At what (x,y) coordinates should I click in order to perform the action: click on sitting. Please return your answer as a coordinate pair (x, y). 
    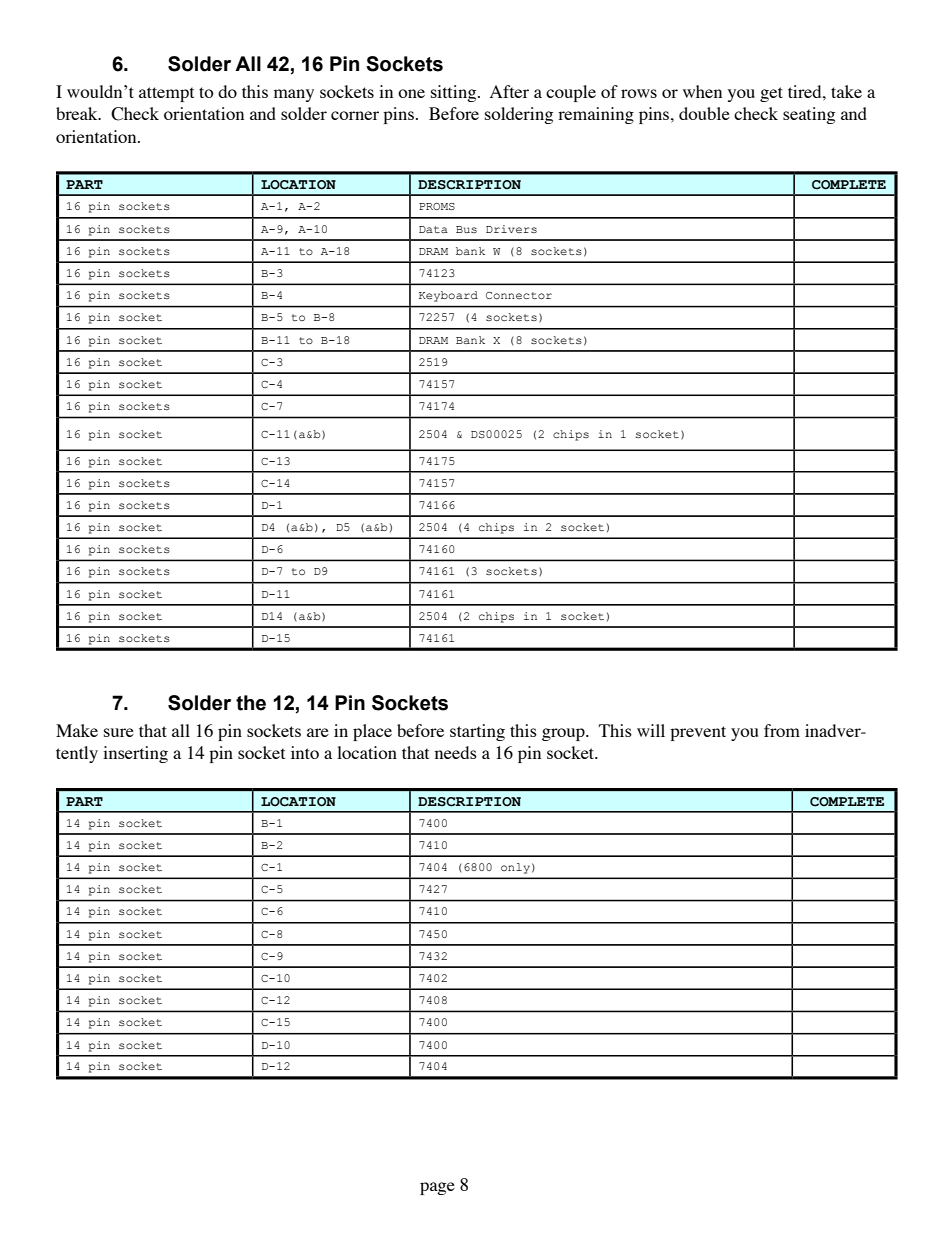
    Looking at the image, I should click on (455, 93).
